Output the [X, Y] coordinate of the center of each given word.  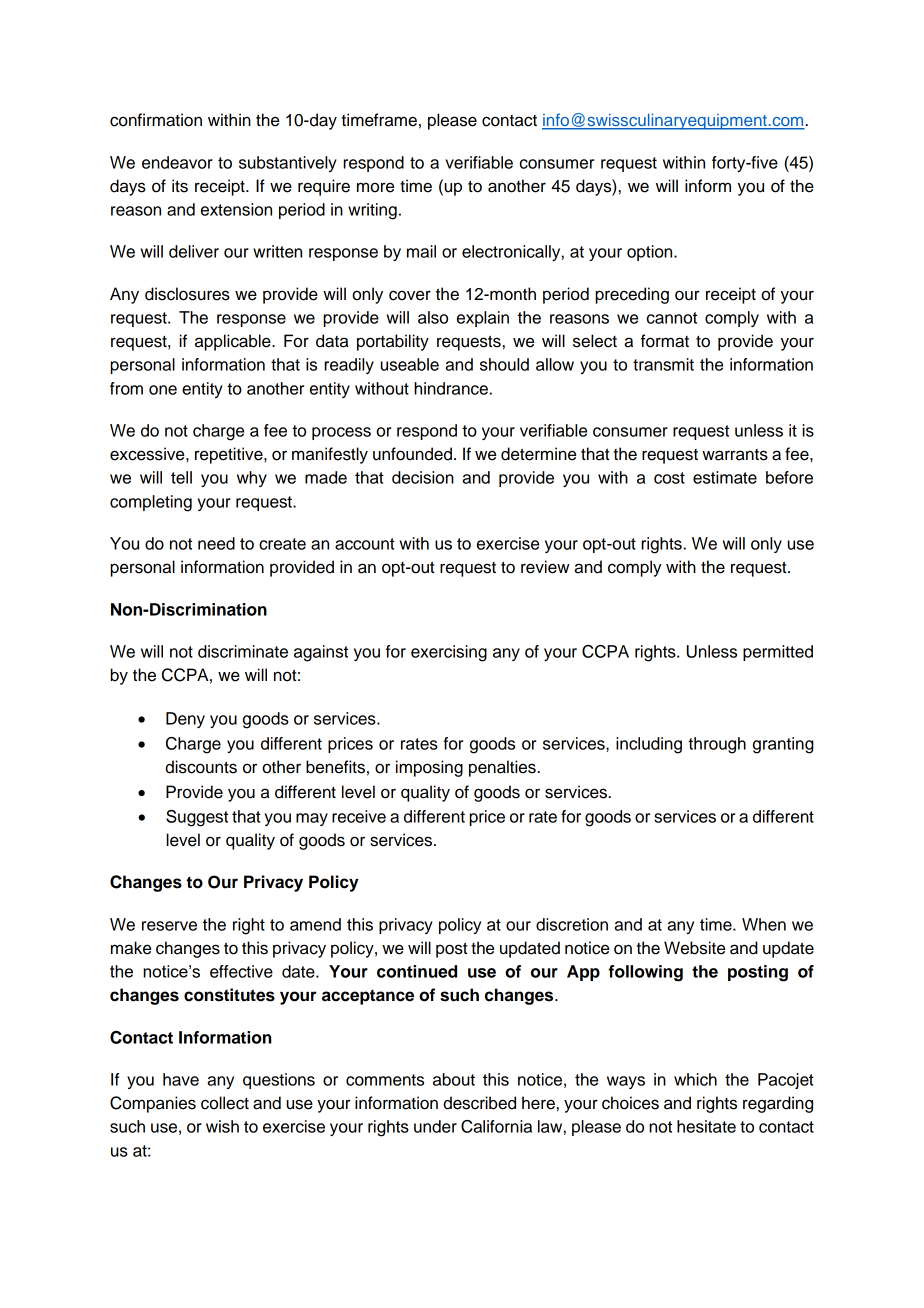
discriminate [243, 651]
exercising [449, 653]
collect [225, 1103]
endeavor [177, 162]
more [375, 187]
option [651, 253]
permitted [778, 653]
